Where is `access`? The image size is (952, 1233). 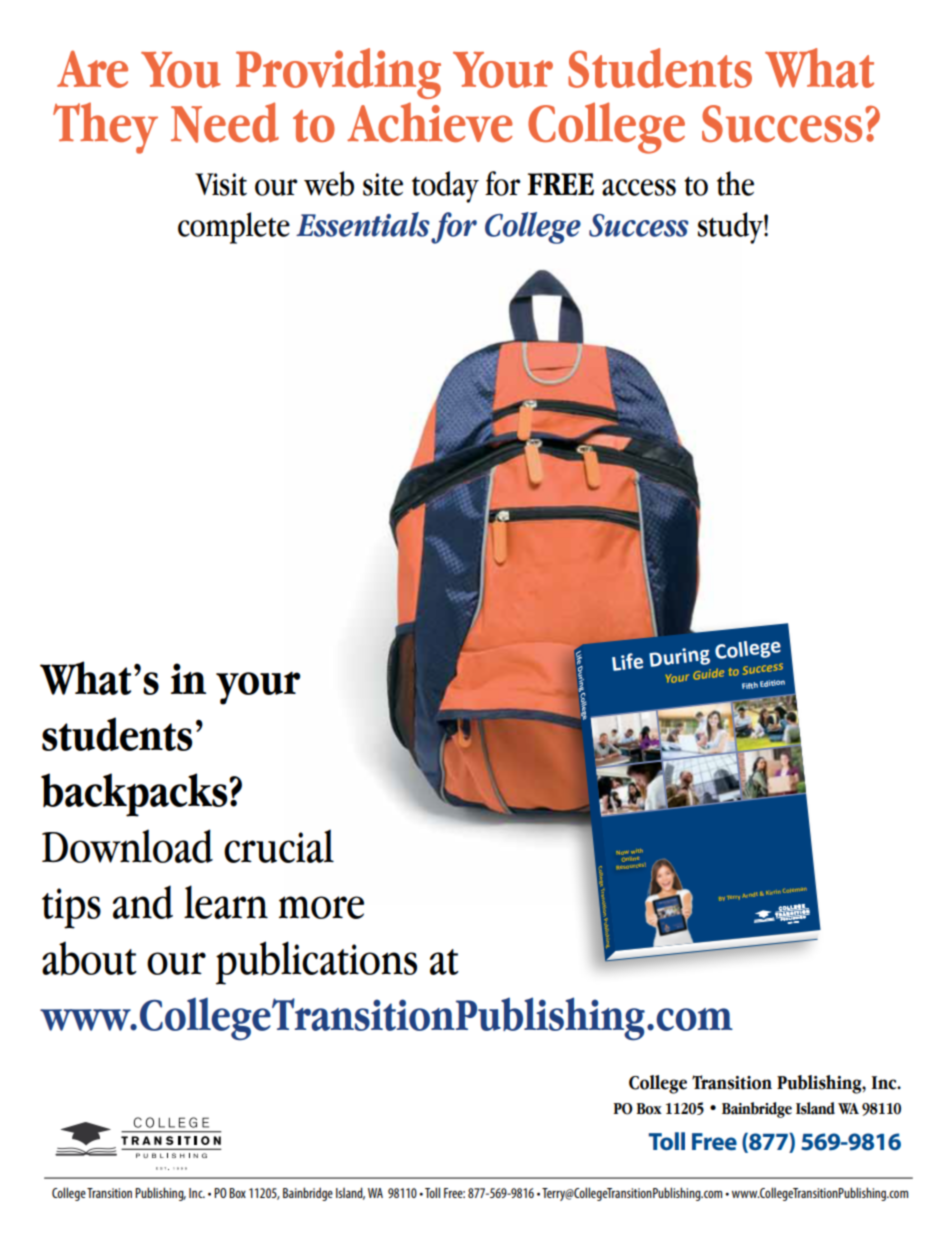 access is located at coordinates (639, 187).
